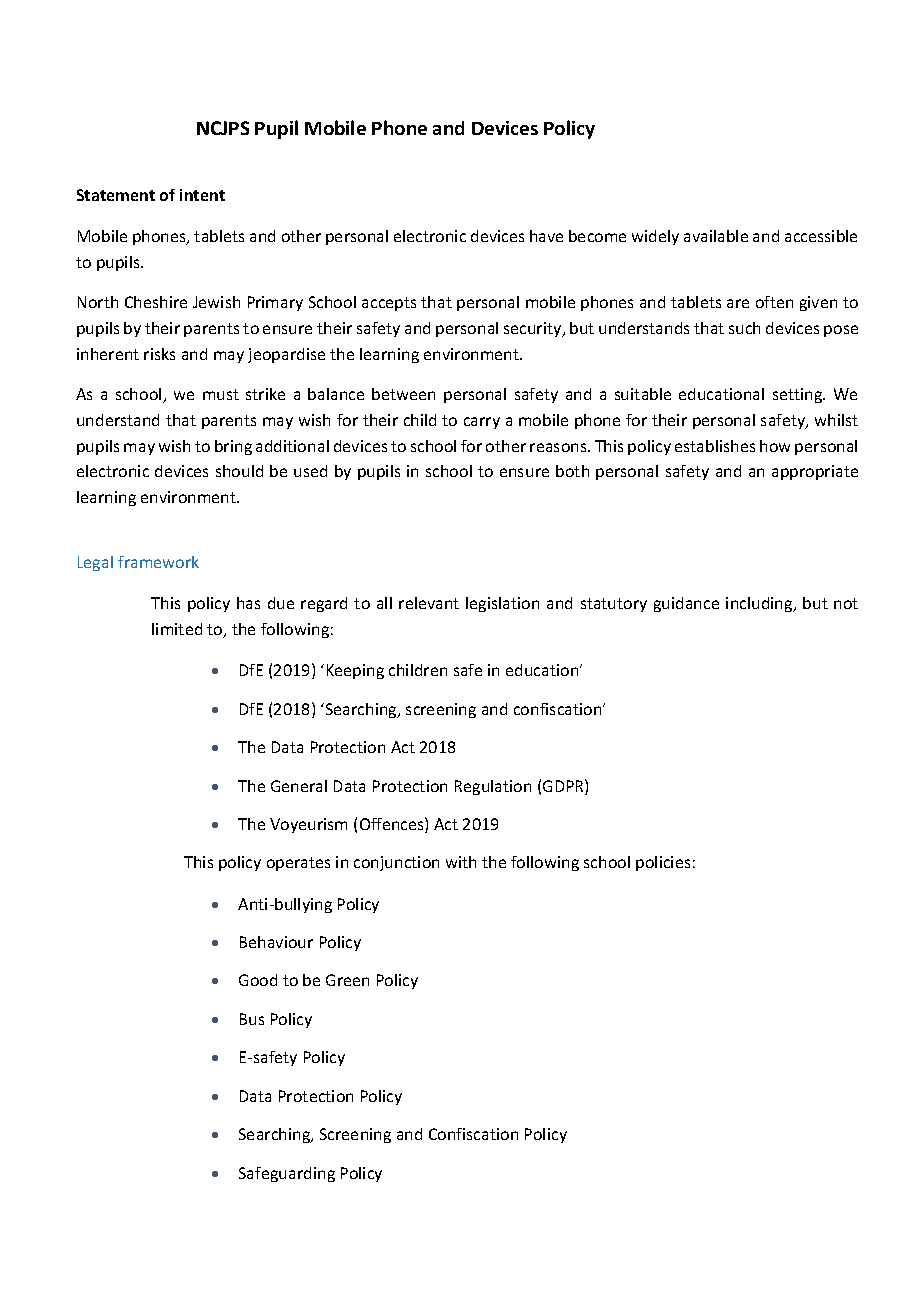 The image size is (924, 1297). I want to click on limited, so click(177, 629).
